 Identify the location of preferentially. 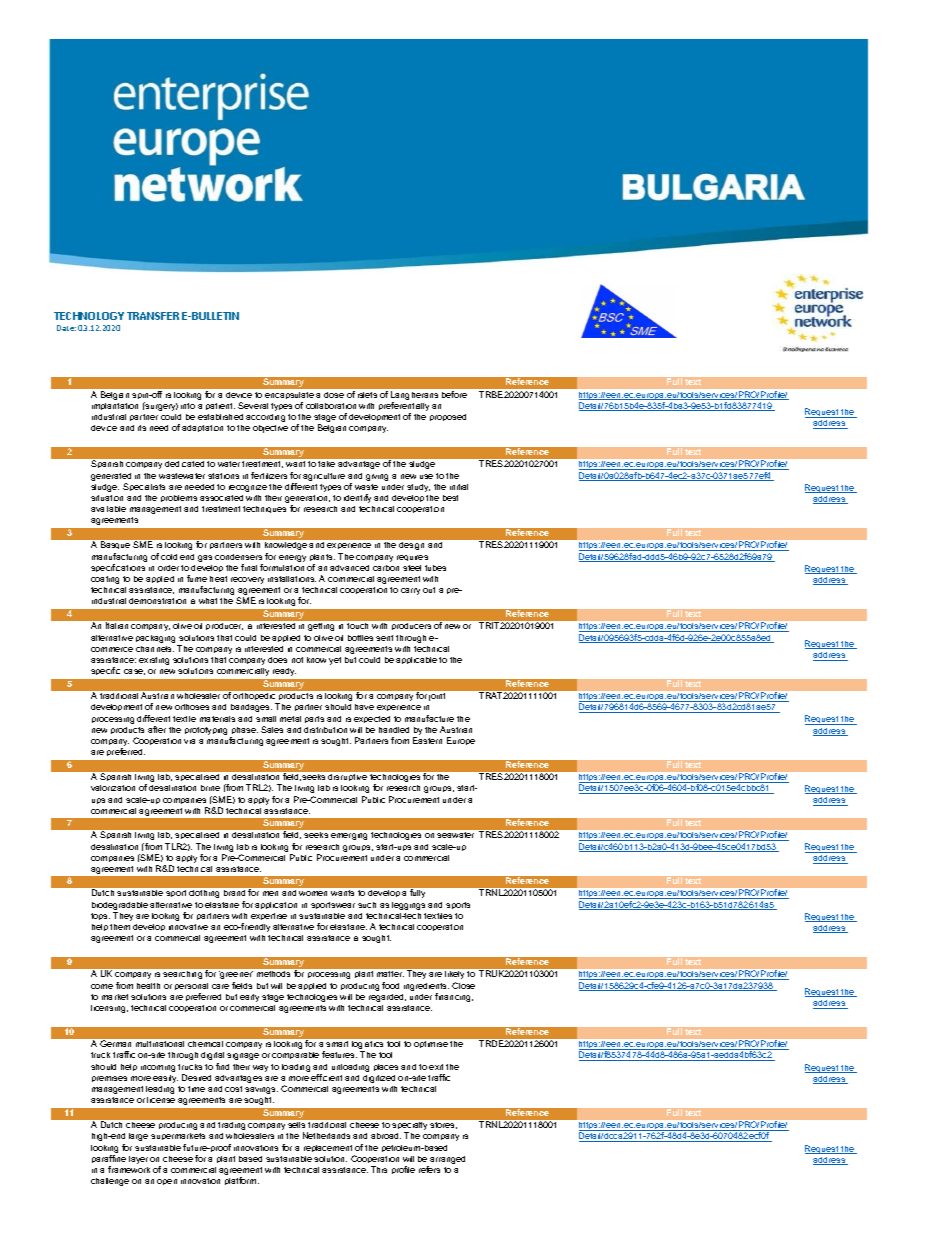
(404, 408).
